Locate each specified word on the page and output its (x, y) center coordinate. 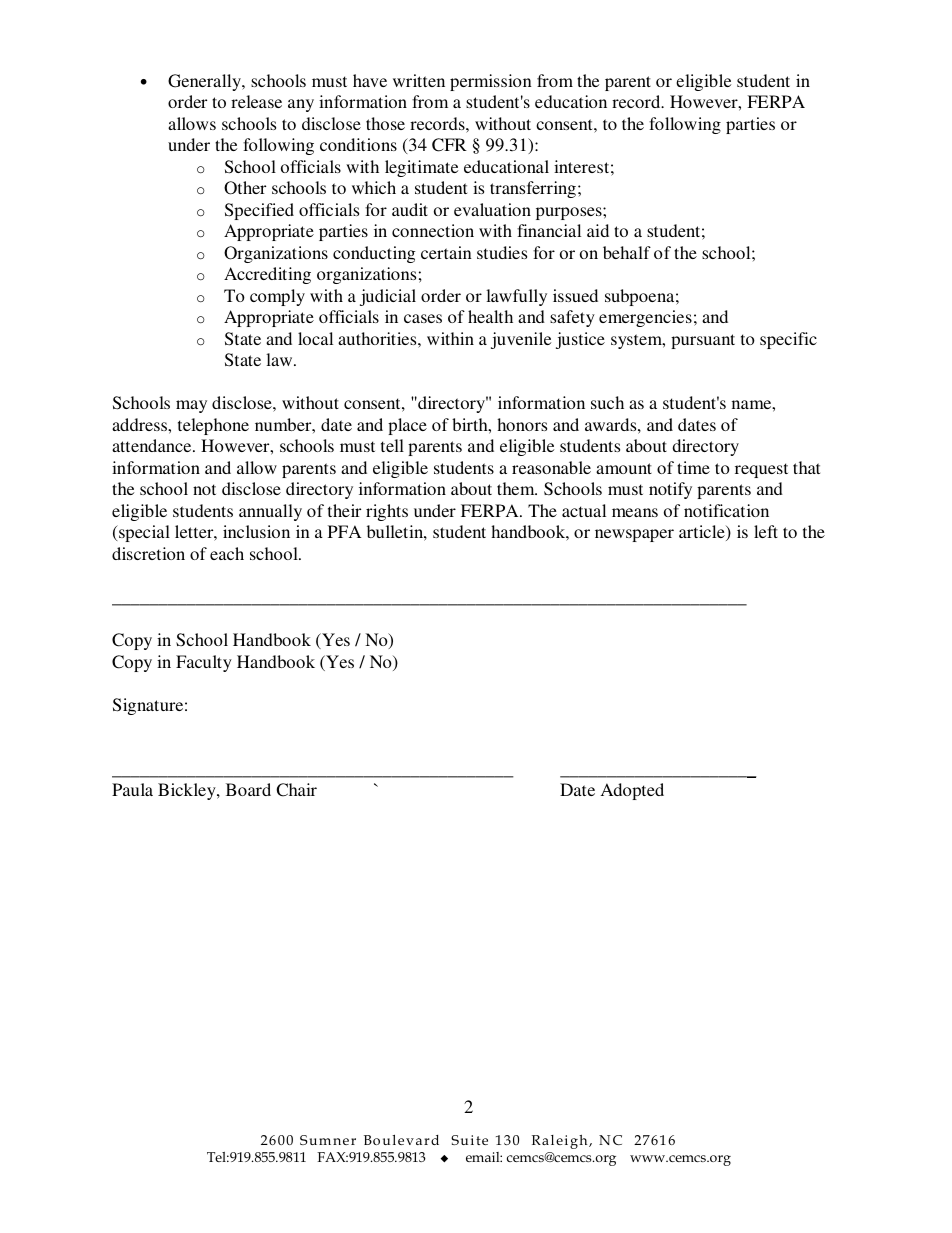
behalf (627, 252)
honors (522, 424)
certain (446, 252)
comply (277, 297)
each (227, 553)
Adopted (632, 791)
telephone (213, 426)
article (703, 533)
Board (248, 789)
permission (491, 82)
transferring (533, 189)
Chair (296, 790)
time (693, 467)
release (256, 101)
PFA (344, 531)
